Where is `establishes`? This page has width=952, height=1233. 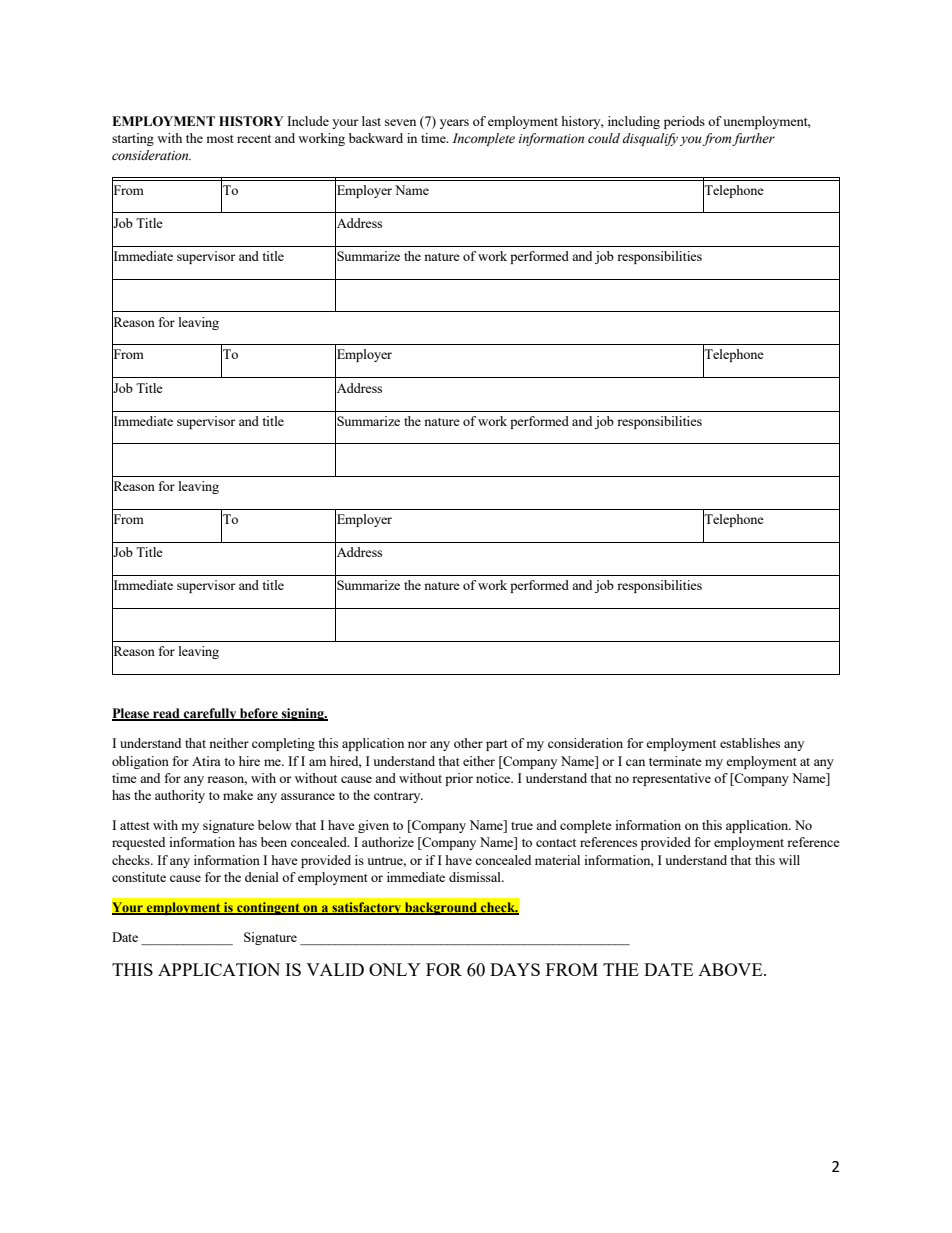 establishes is located at coordinates (750, 743).
